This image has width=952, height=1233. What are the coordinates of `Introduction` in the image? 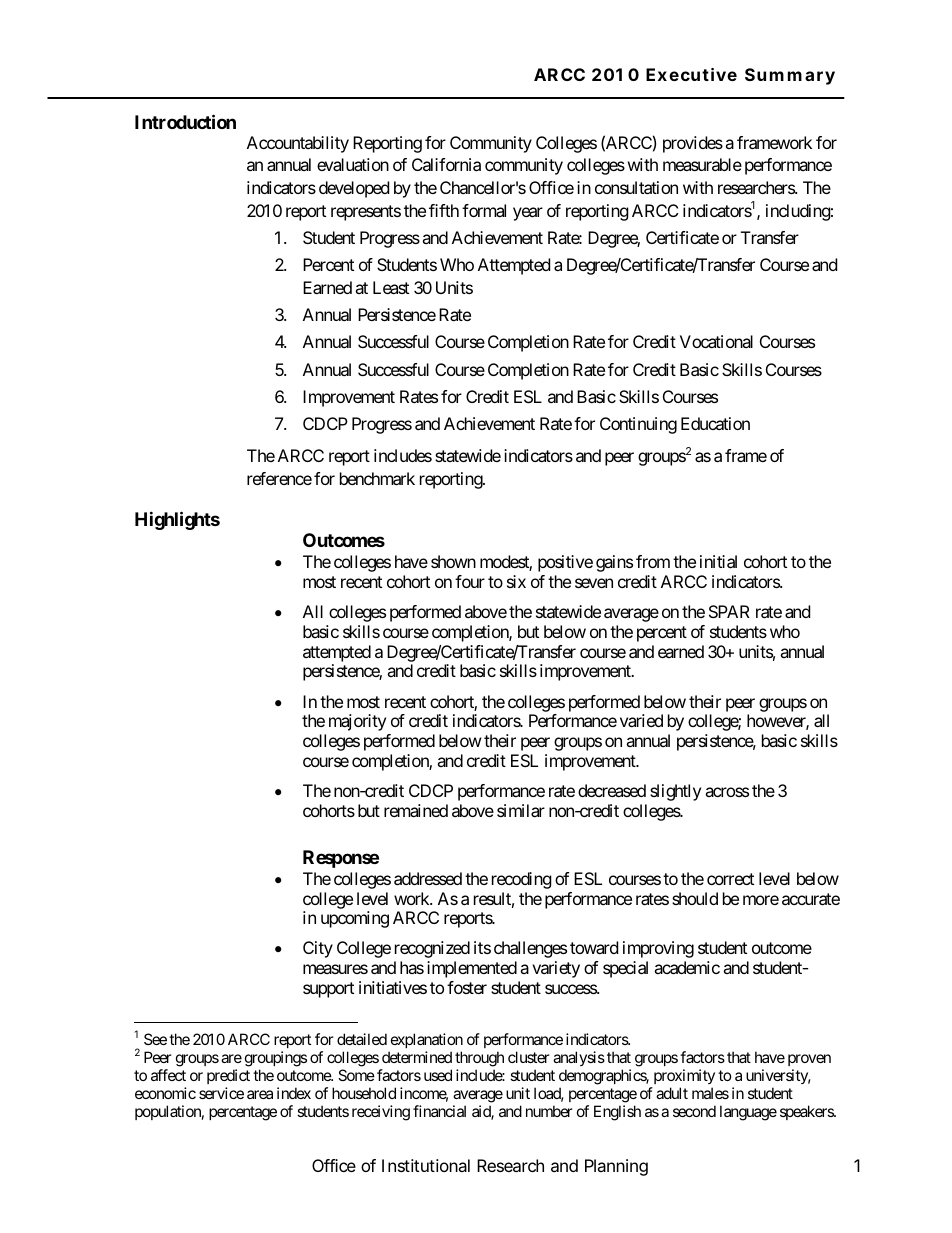 It's located at (185, 121).
